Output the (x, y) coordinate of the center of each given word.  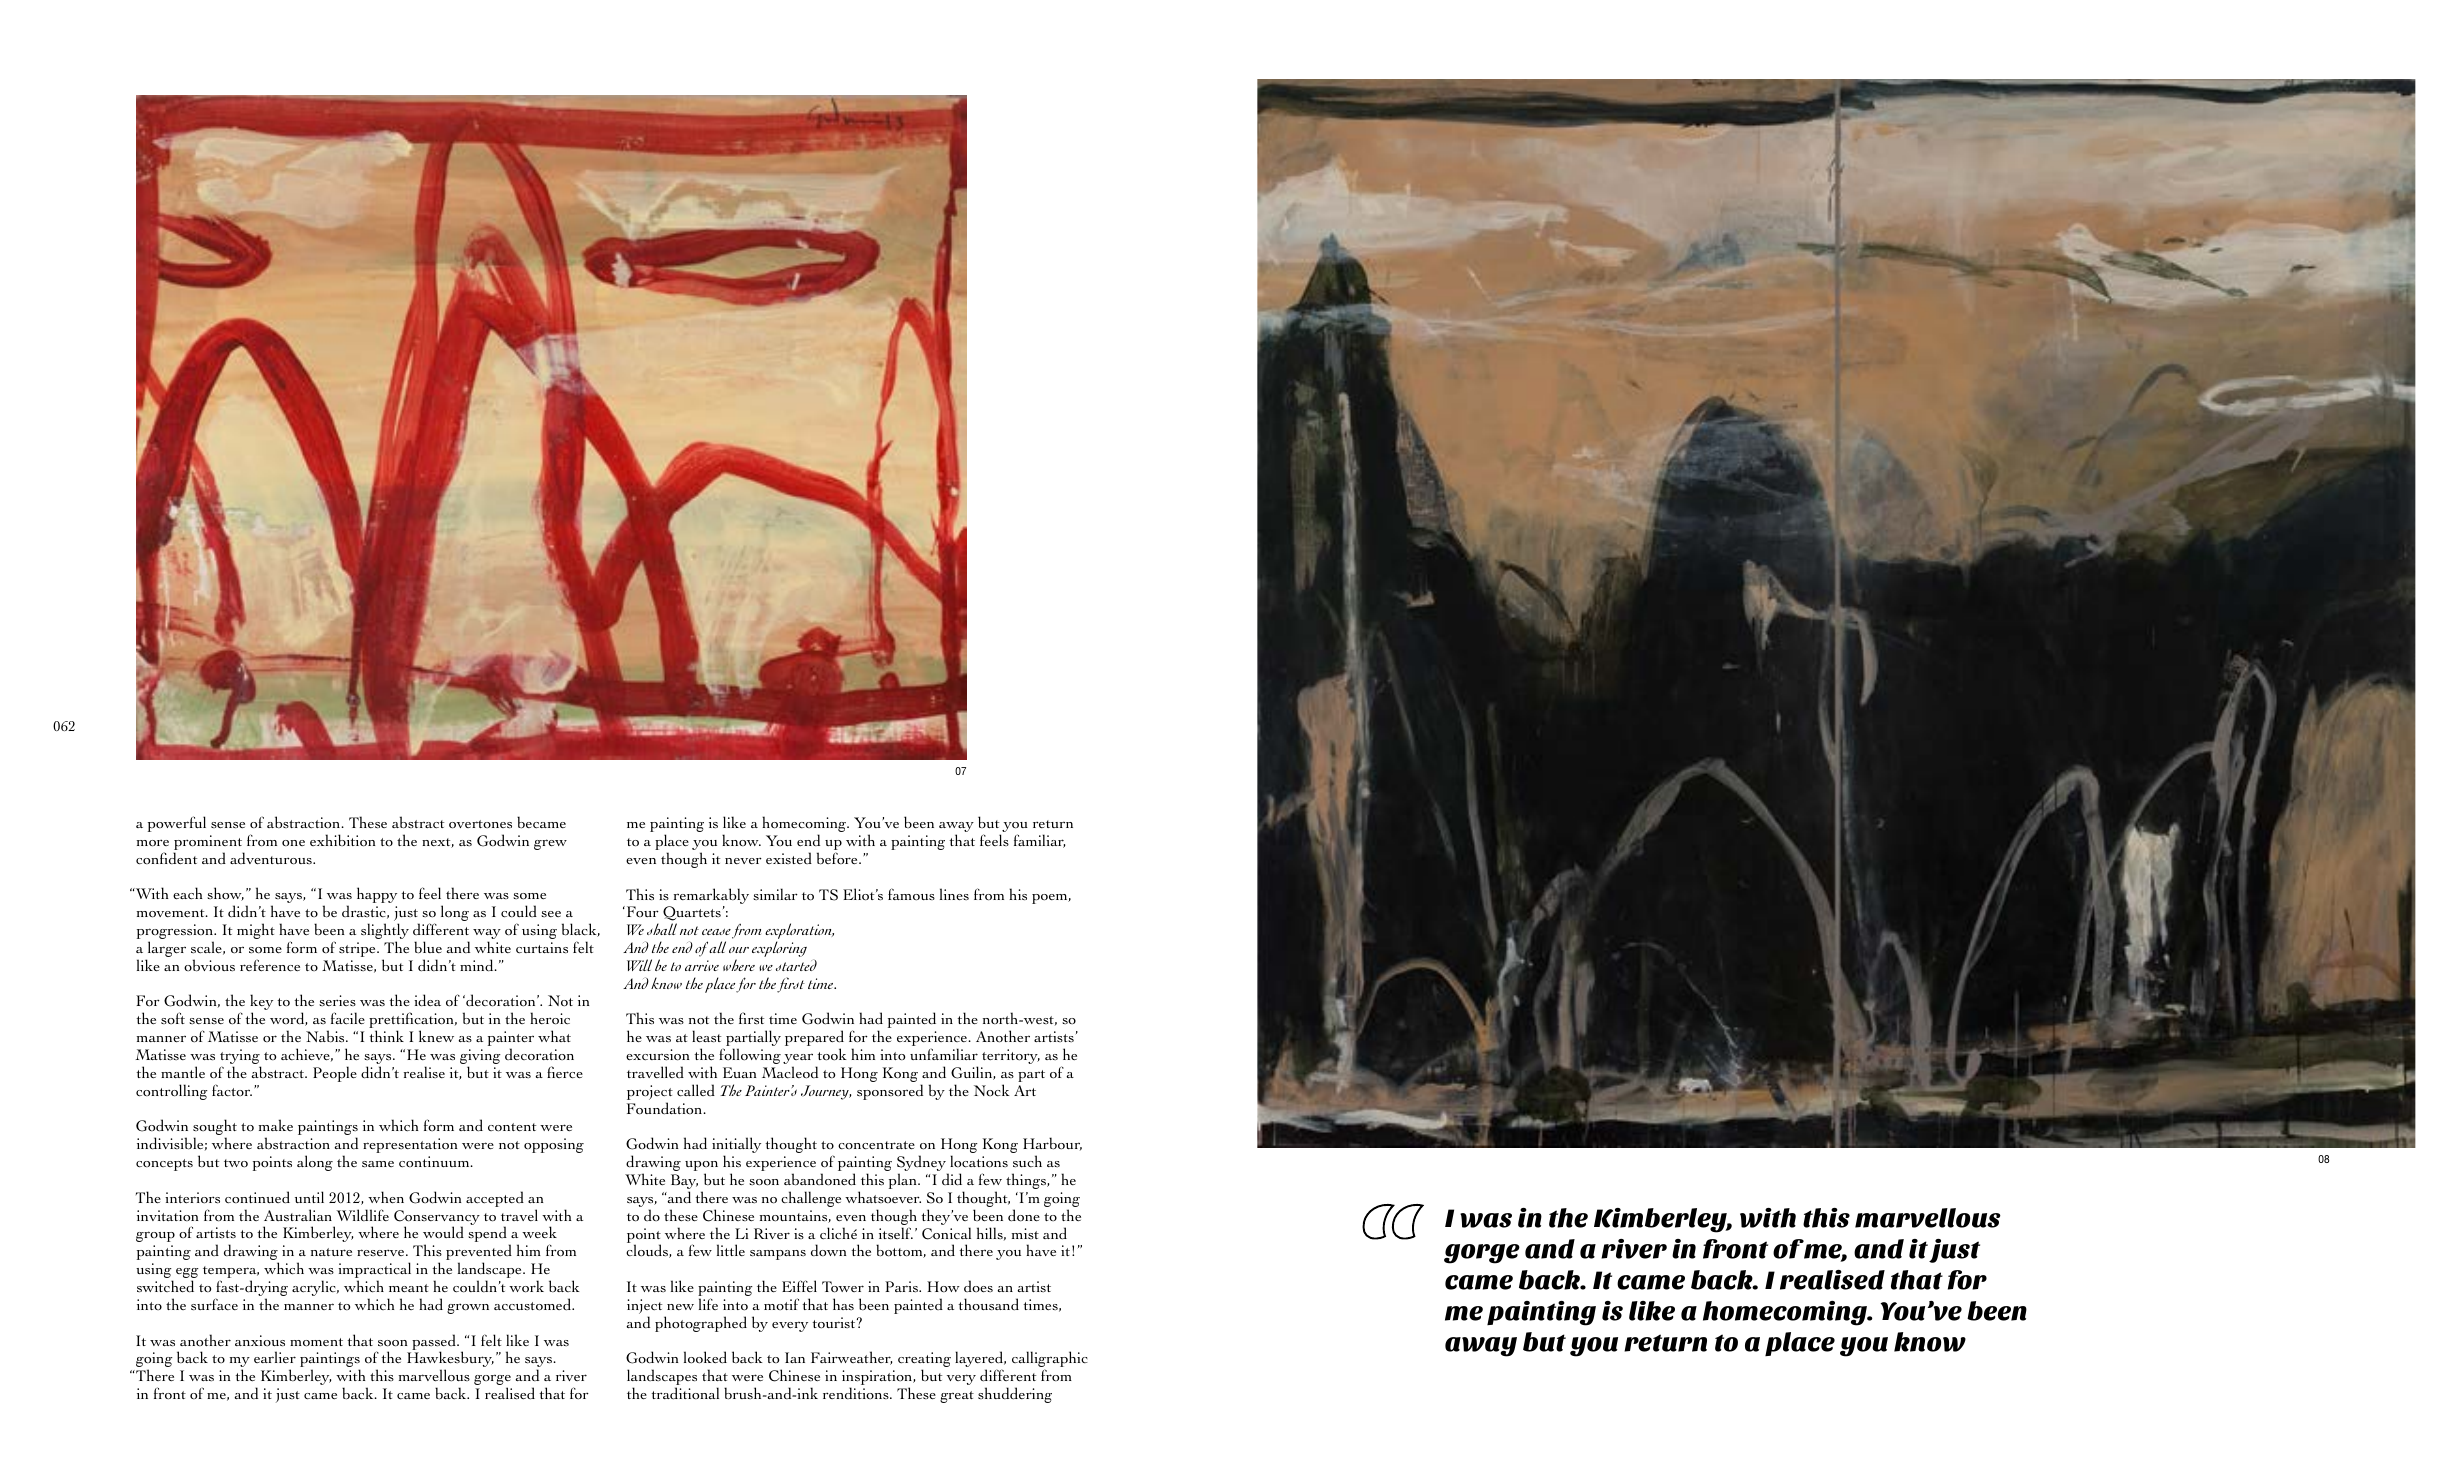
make (276, 1125)
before (838, 858)
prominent (209, 844)
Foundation (666, 1108)
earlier (275, 1357)
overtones (480, 824)
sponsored (890, 1092)
